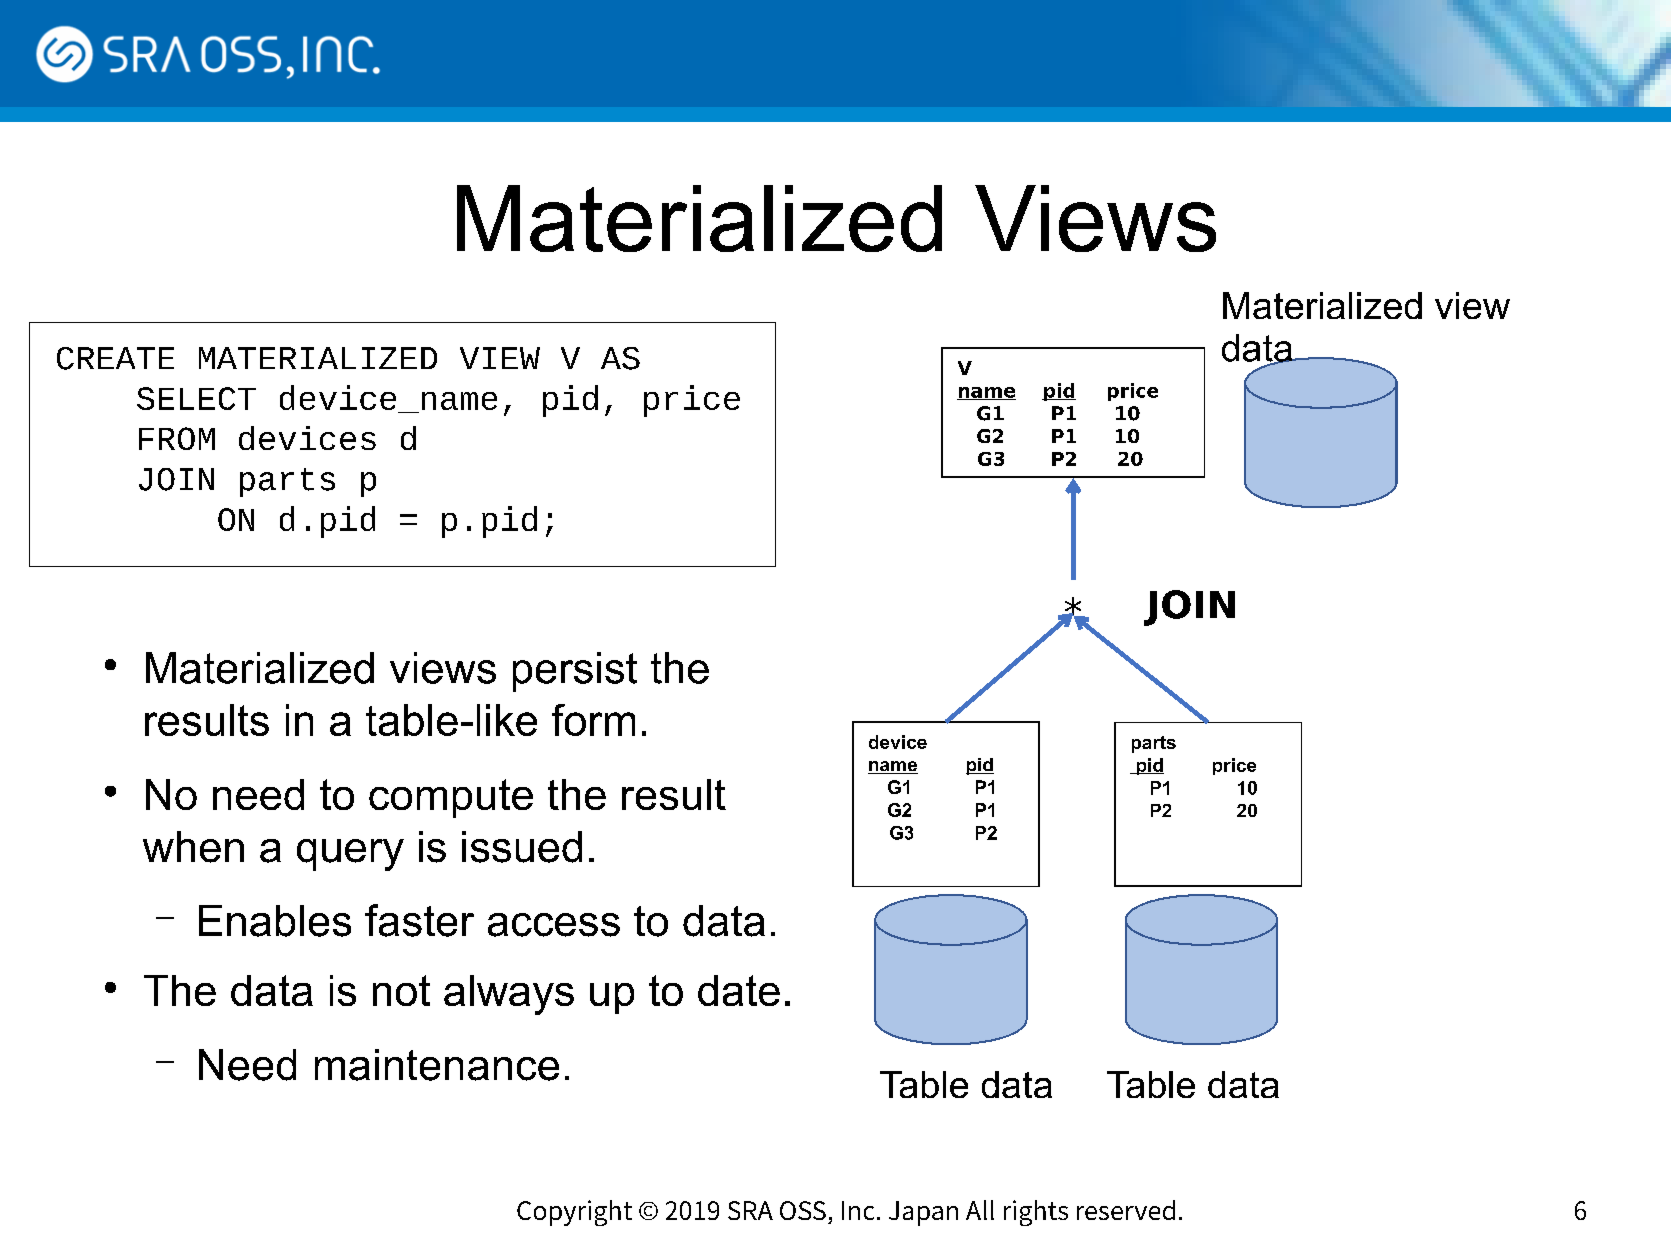  I want to click on form, so click(593, 720).
